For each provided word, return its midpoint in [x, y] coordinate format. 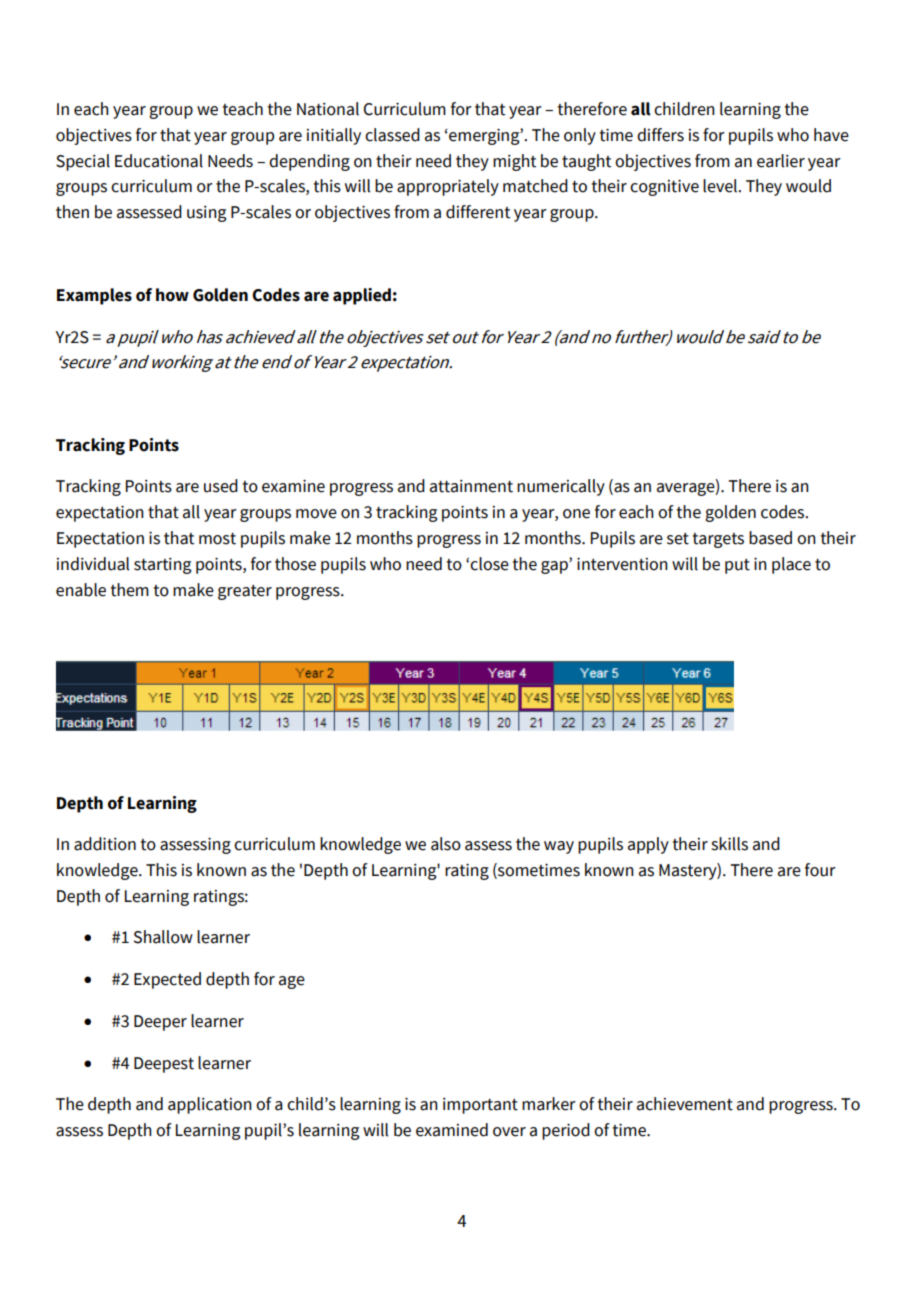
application [210, 1105]
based [770, 538]
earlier [781, 161]
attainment [471, 486]
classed [392, 135]
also [446, 844]
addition [105, 844]
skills [729, 844]
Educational [159, 161]
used [221, 486]
